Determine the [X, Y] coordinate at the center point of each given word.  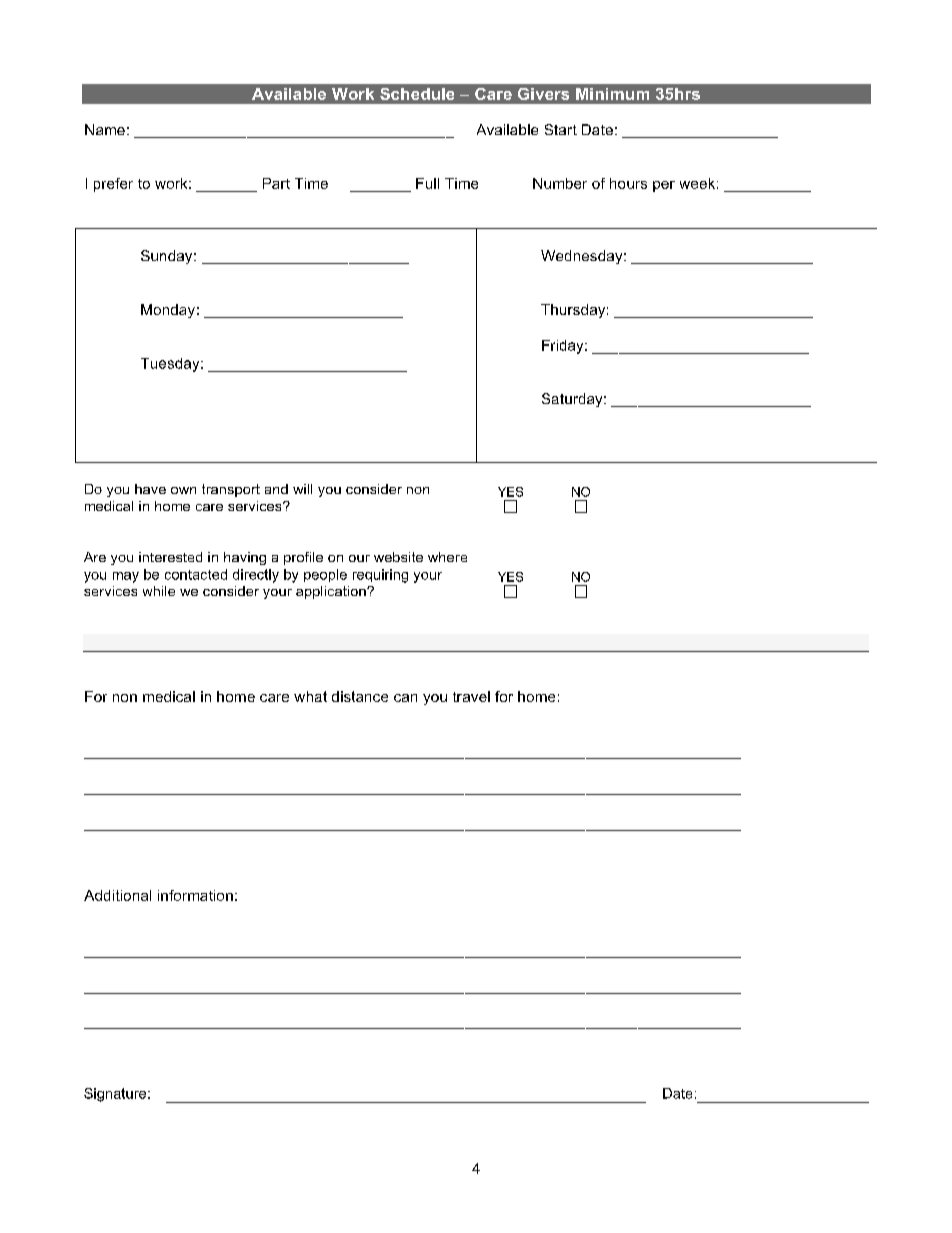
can [405, 698]
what [310, 696]
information [195, 895]
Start [561, 129]
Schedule [417, 94]
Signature [115, 1095]
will [302, 489]
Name [105, 129]
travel [471, 696]
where [447, 557]
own [183, 490]
